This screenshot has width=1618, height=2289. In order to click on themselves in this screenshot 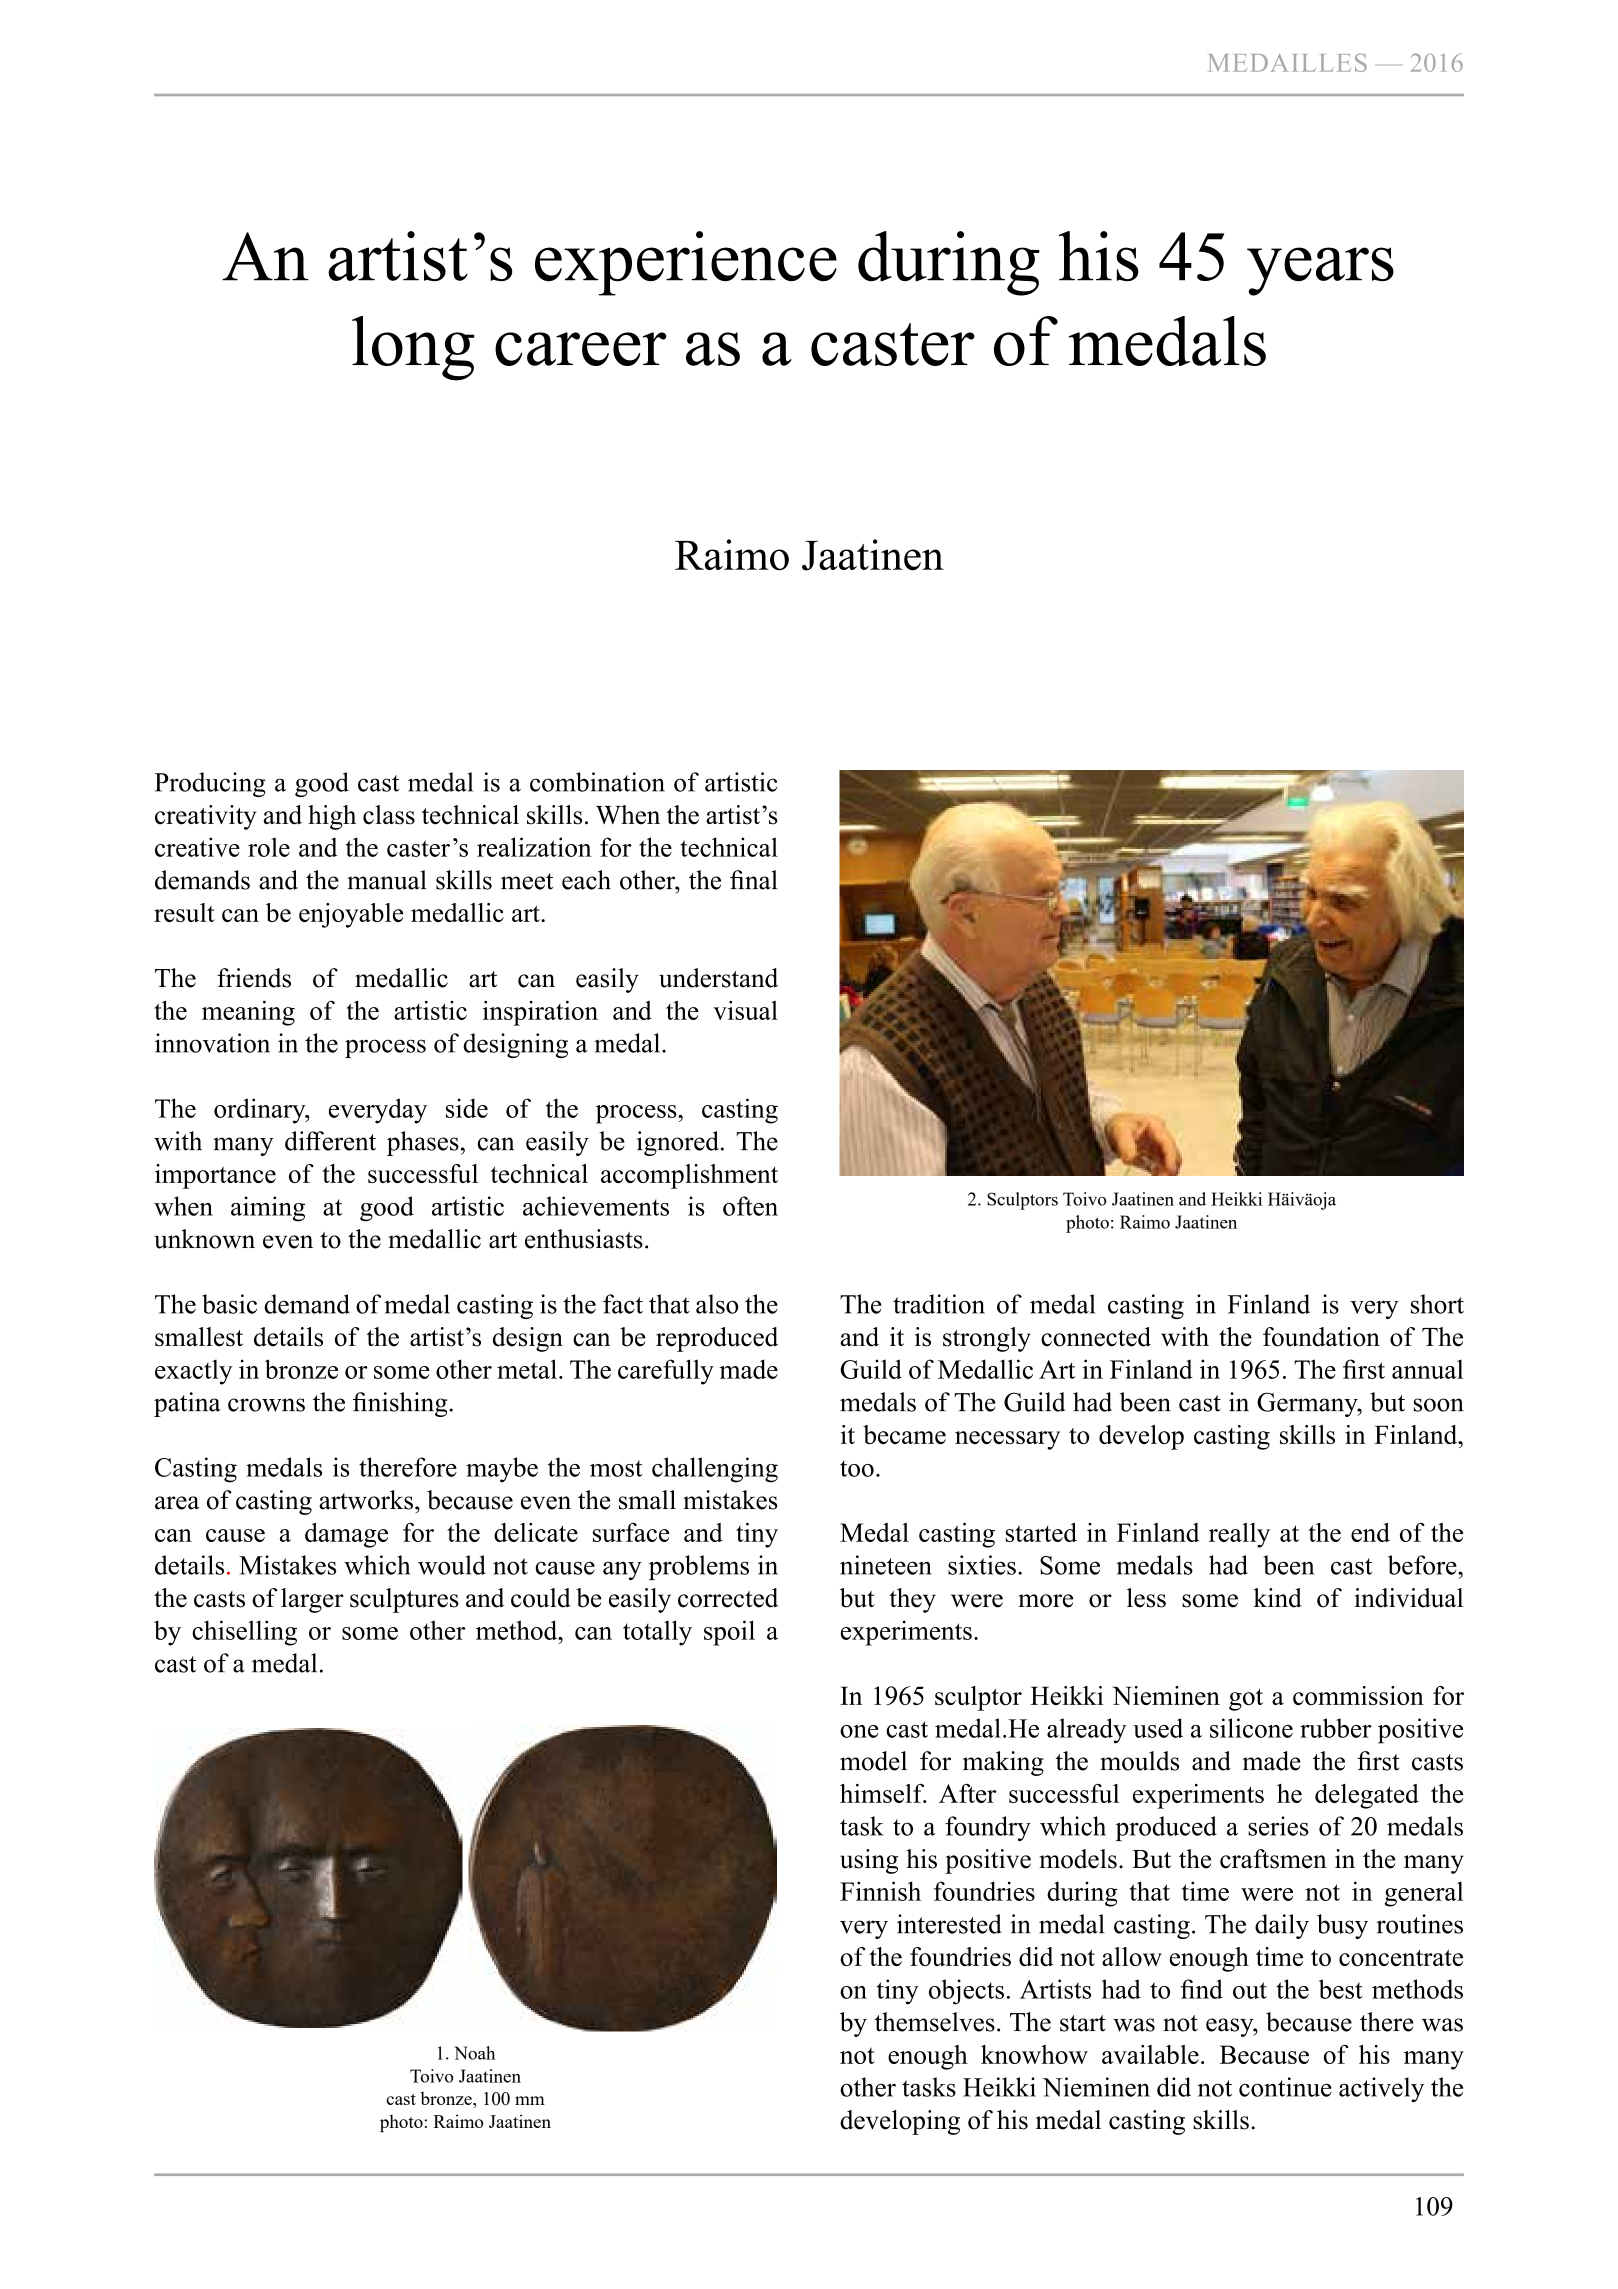, I will do `click(935, 2022)`.
